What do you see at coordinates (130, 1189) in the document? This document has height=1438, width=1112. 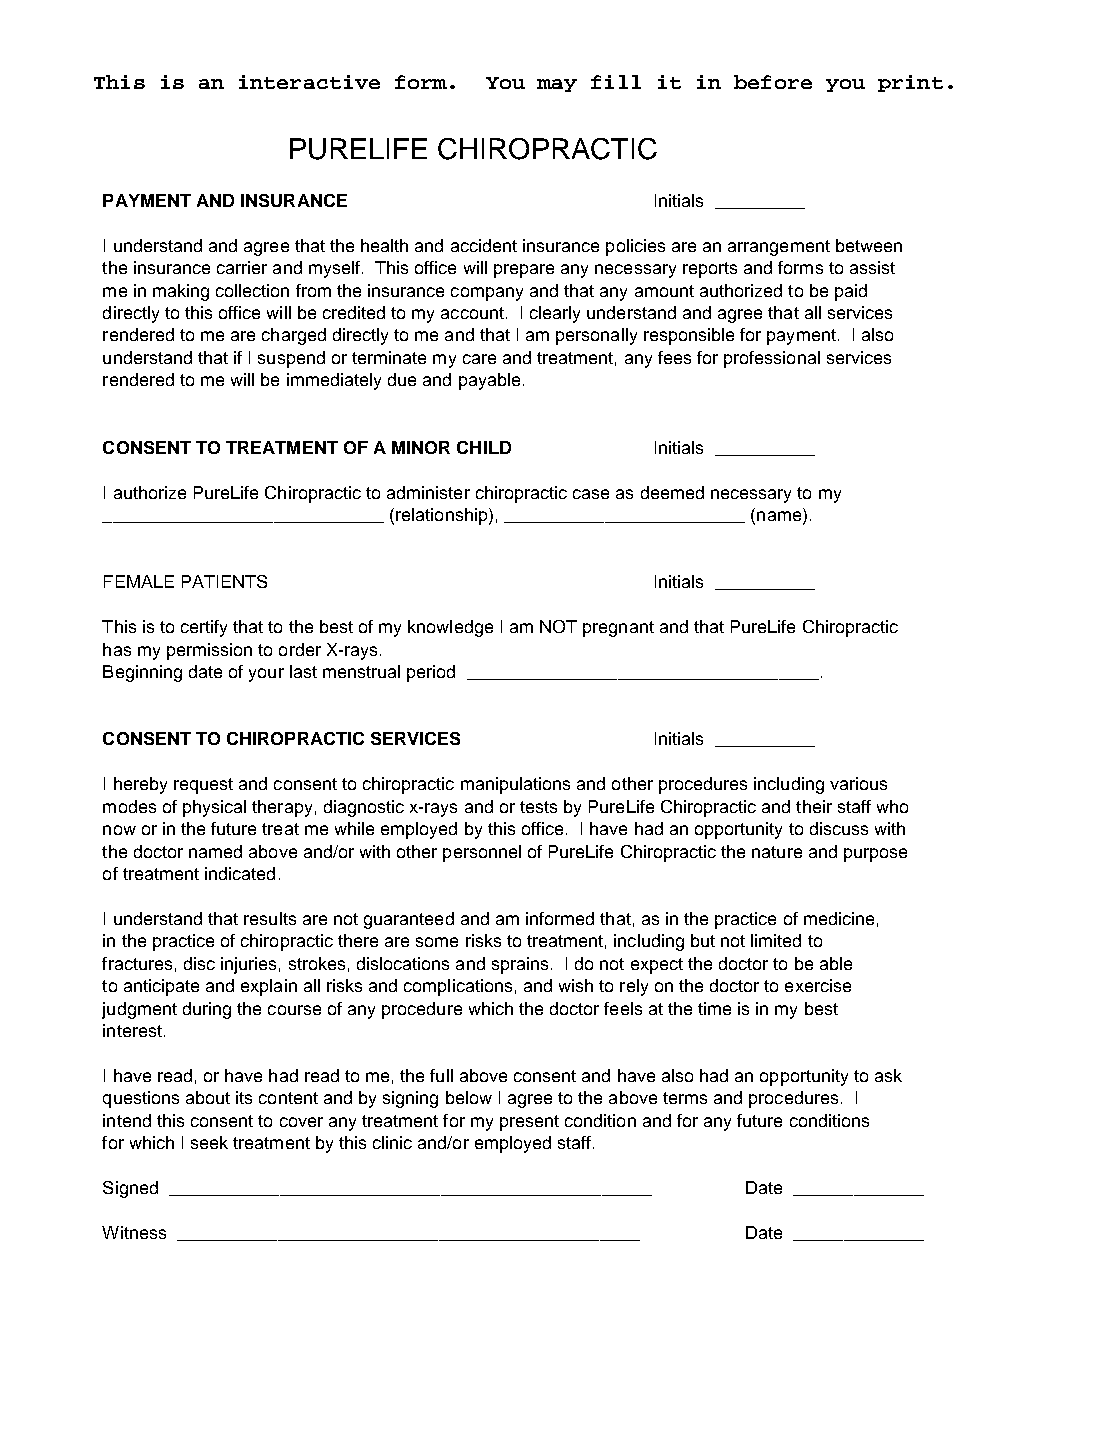 I see `Signed` at bounding box center [130, 1189].
